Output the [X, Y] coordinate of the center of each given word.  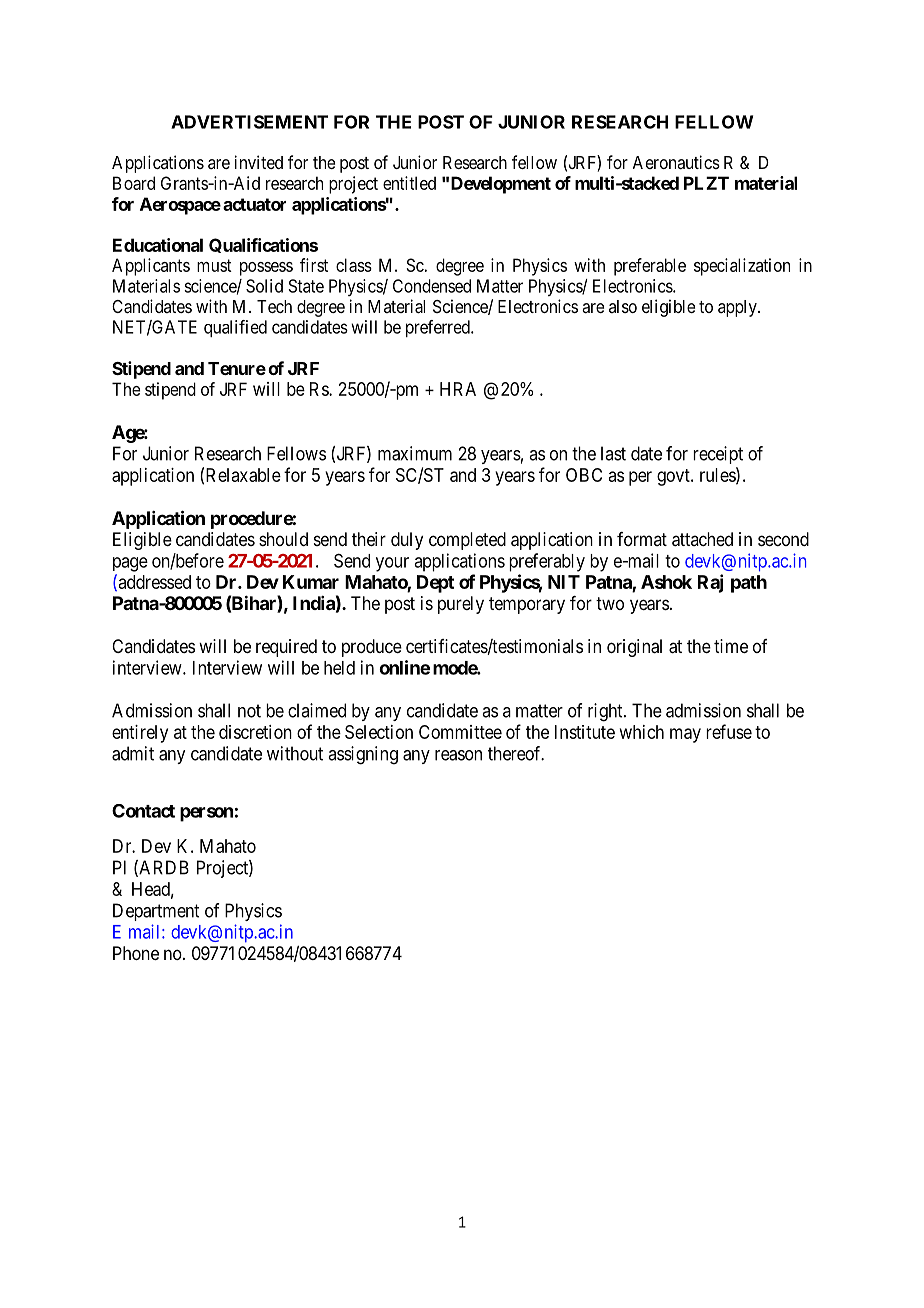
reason [458, 755]
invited [259, 162]
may [685, 735]
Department [156, 912]
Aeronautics [676, 162]
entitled [409, 183]
